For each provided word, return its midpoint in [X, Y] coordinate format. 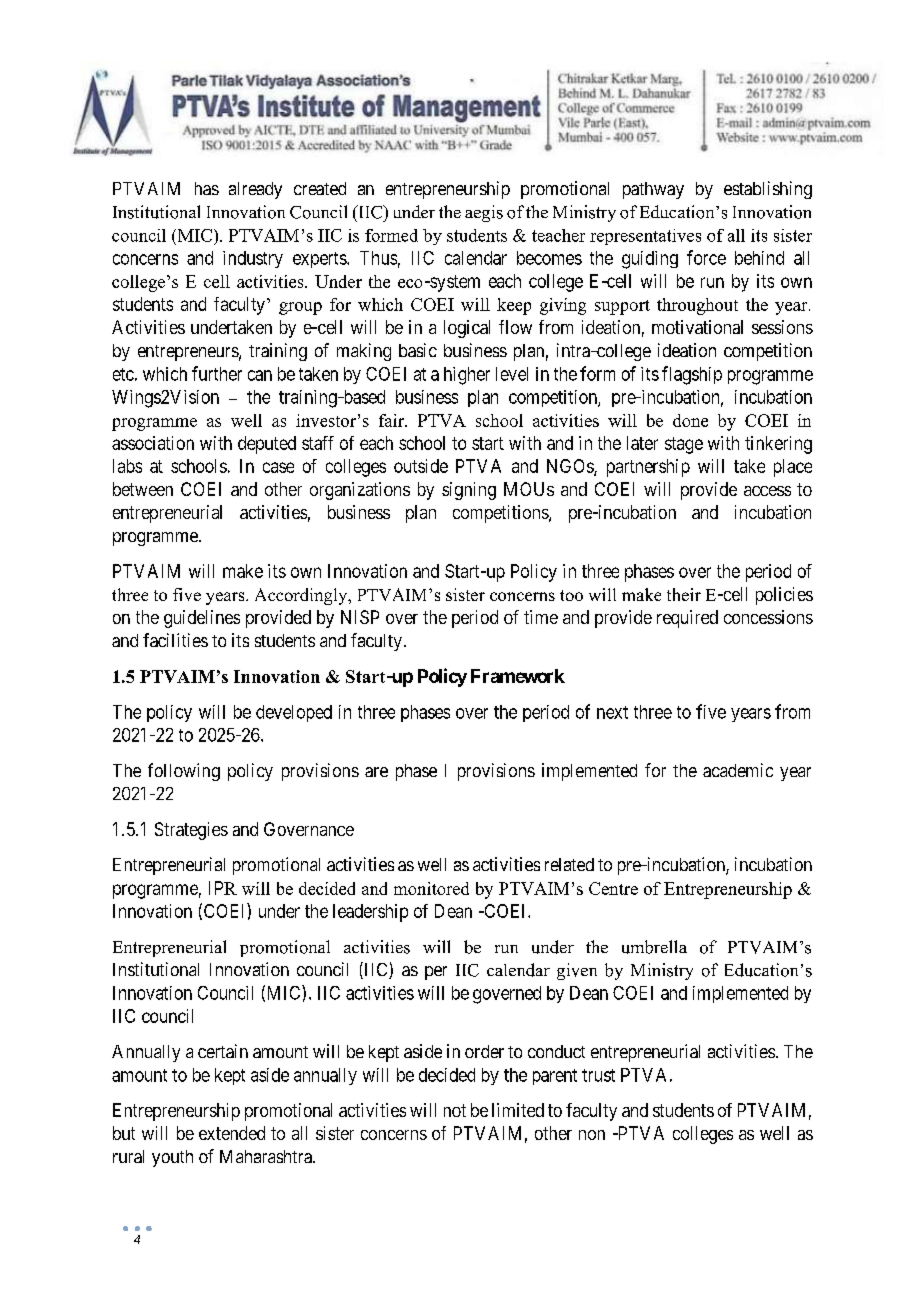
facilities [175, 640]
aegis [484, 213]
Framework [518, 676]
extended [232, 1133]
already [255, 190]
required [687, 619]
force [706, 257]
